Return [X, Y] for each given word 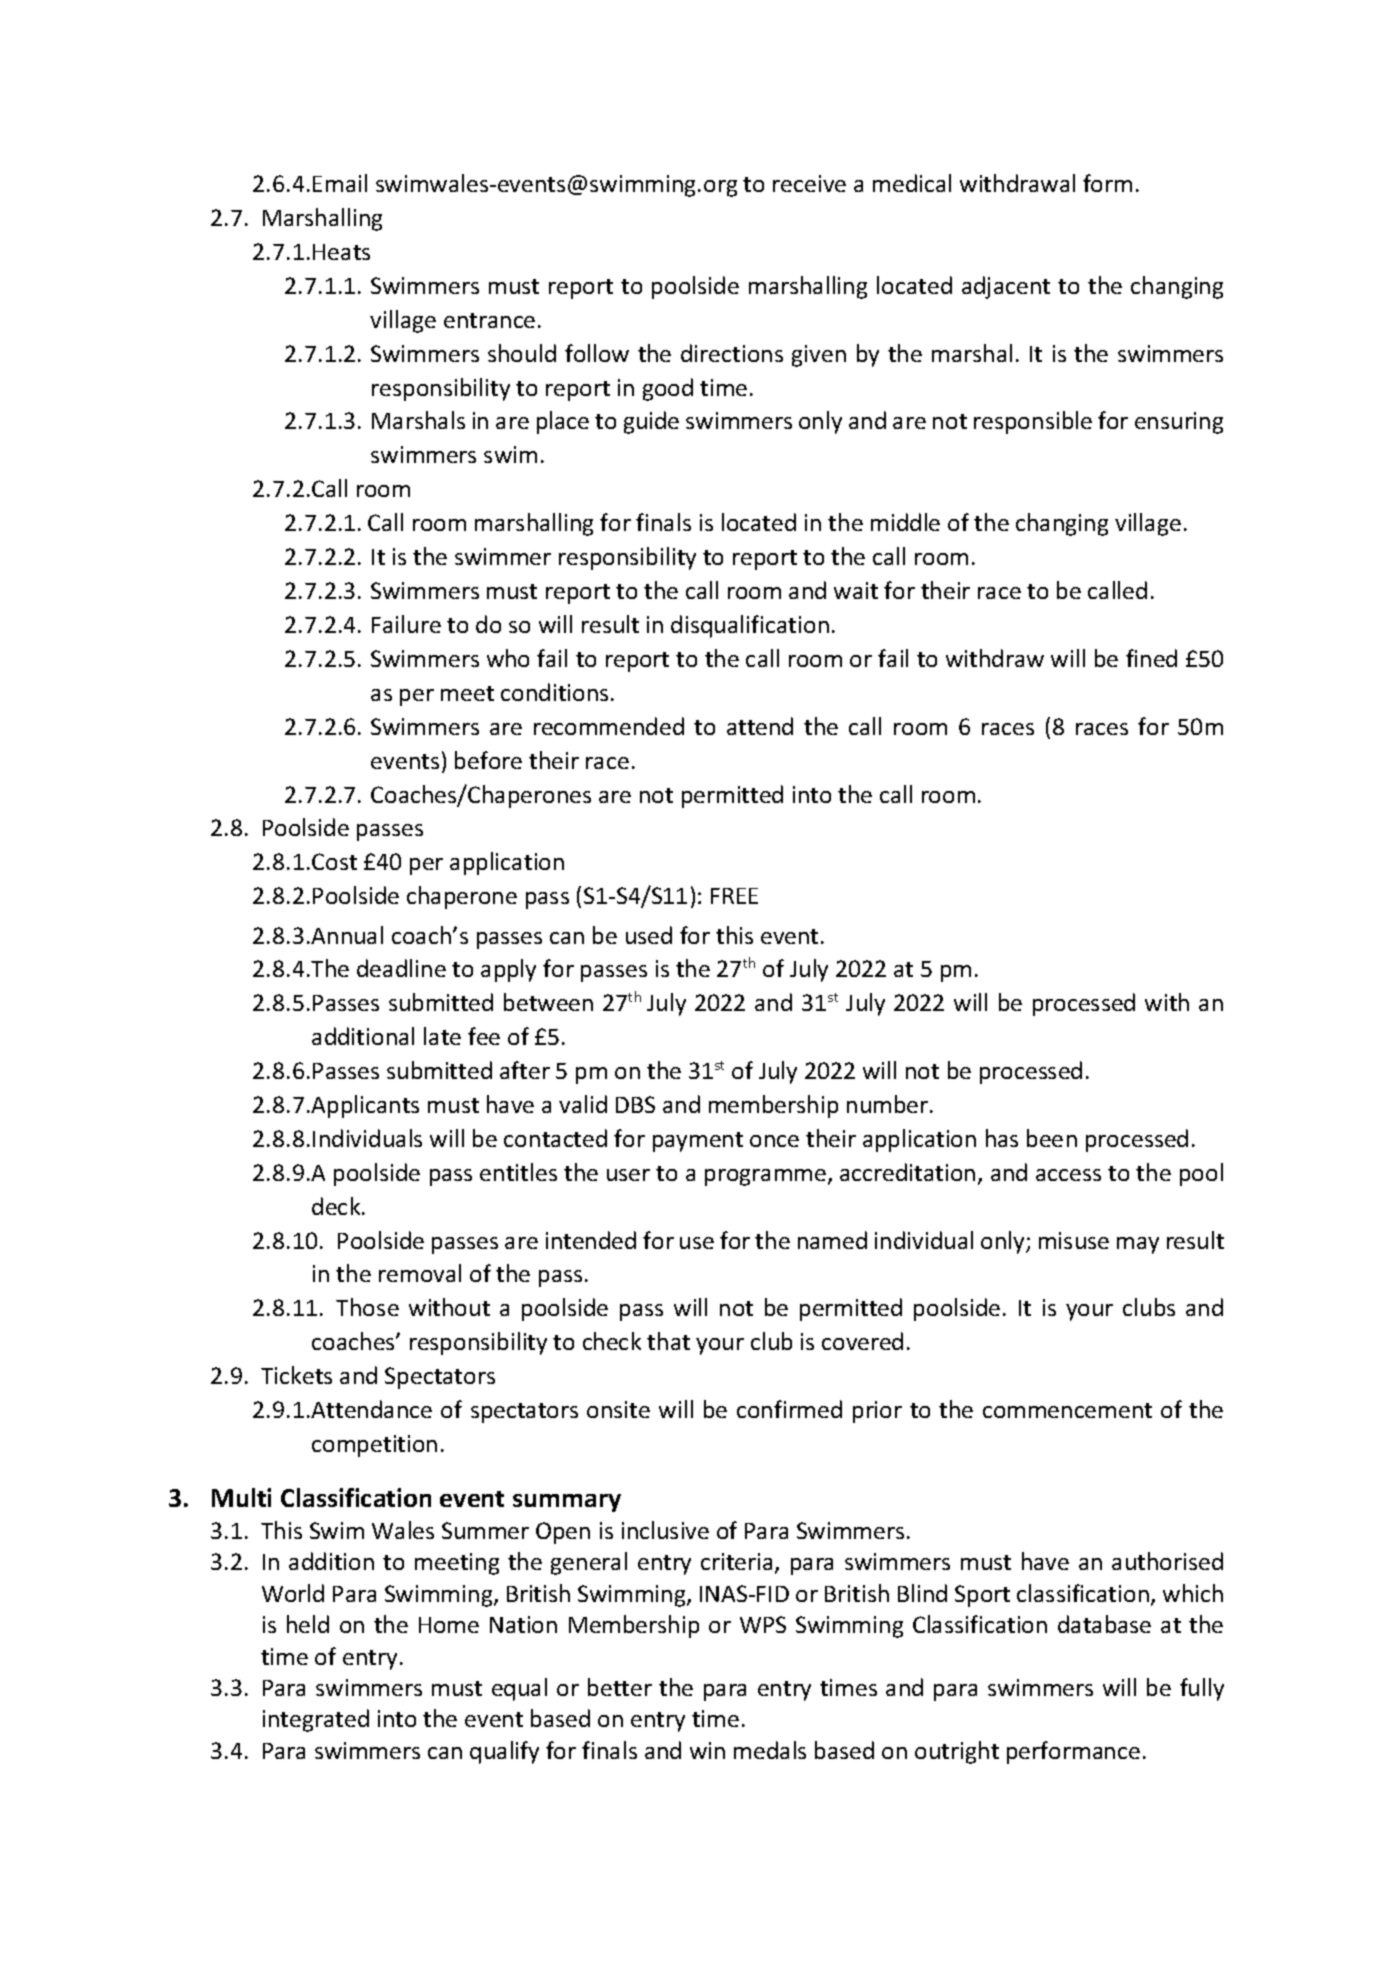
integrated [316, 1720]
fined [1151, 658]
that [668, 1341]
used [649, 935]
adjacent [1006, 287]
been [1052, 1138]
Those [367, 1307]
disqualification [750, 626]
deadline [401, 968]
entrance [489, 320]
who [508, 658]
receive [809, 183]
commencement [1067, 1410]
